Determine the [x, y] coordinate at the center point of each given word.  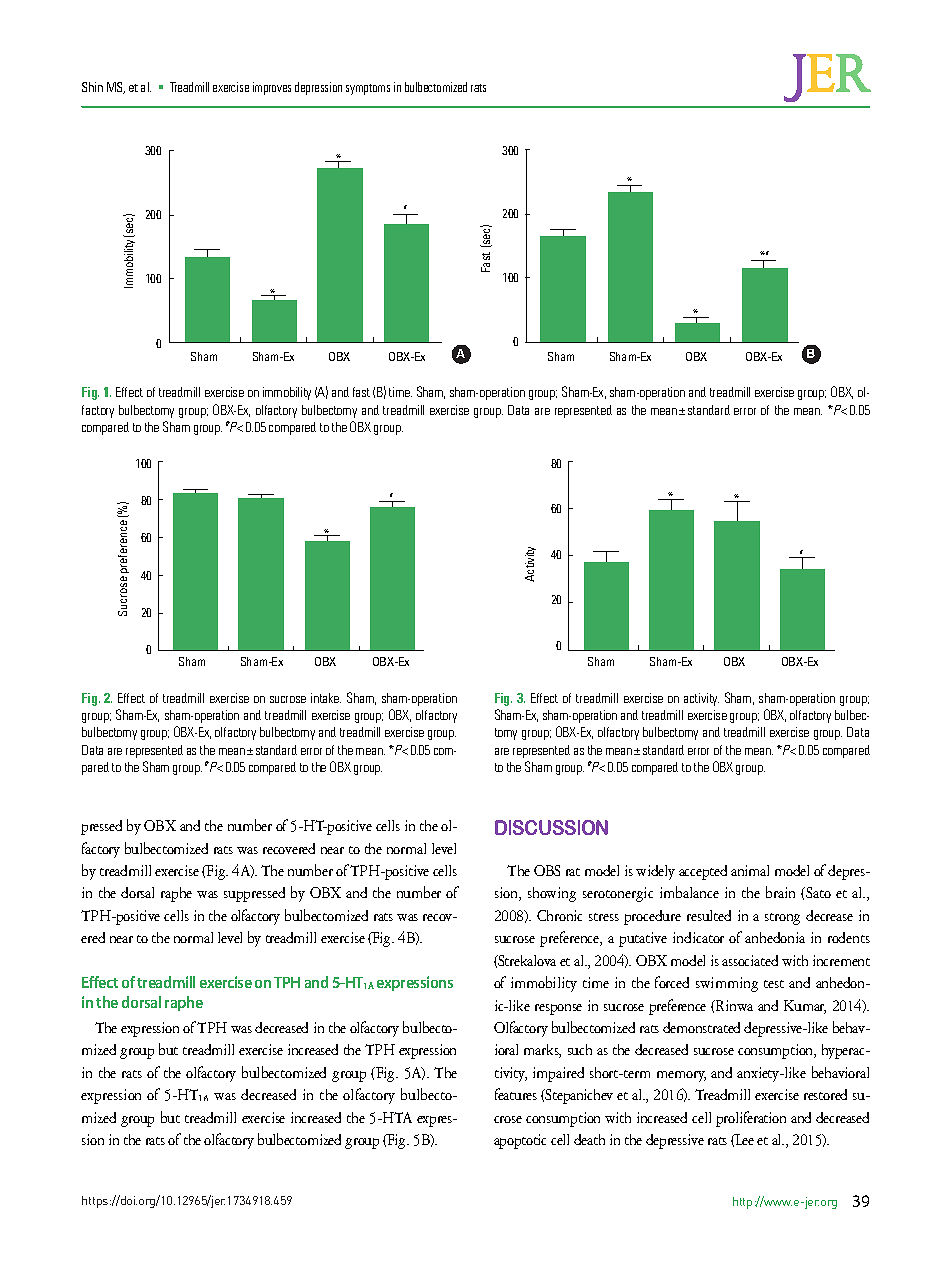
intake [326, 698]
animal [750, 870]
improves [272, 88]
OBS [547, 870]
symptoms [368, 89]
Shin [92, 87]
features [516, 1094]
